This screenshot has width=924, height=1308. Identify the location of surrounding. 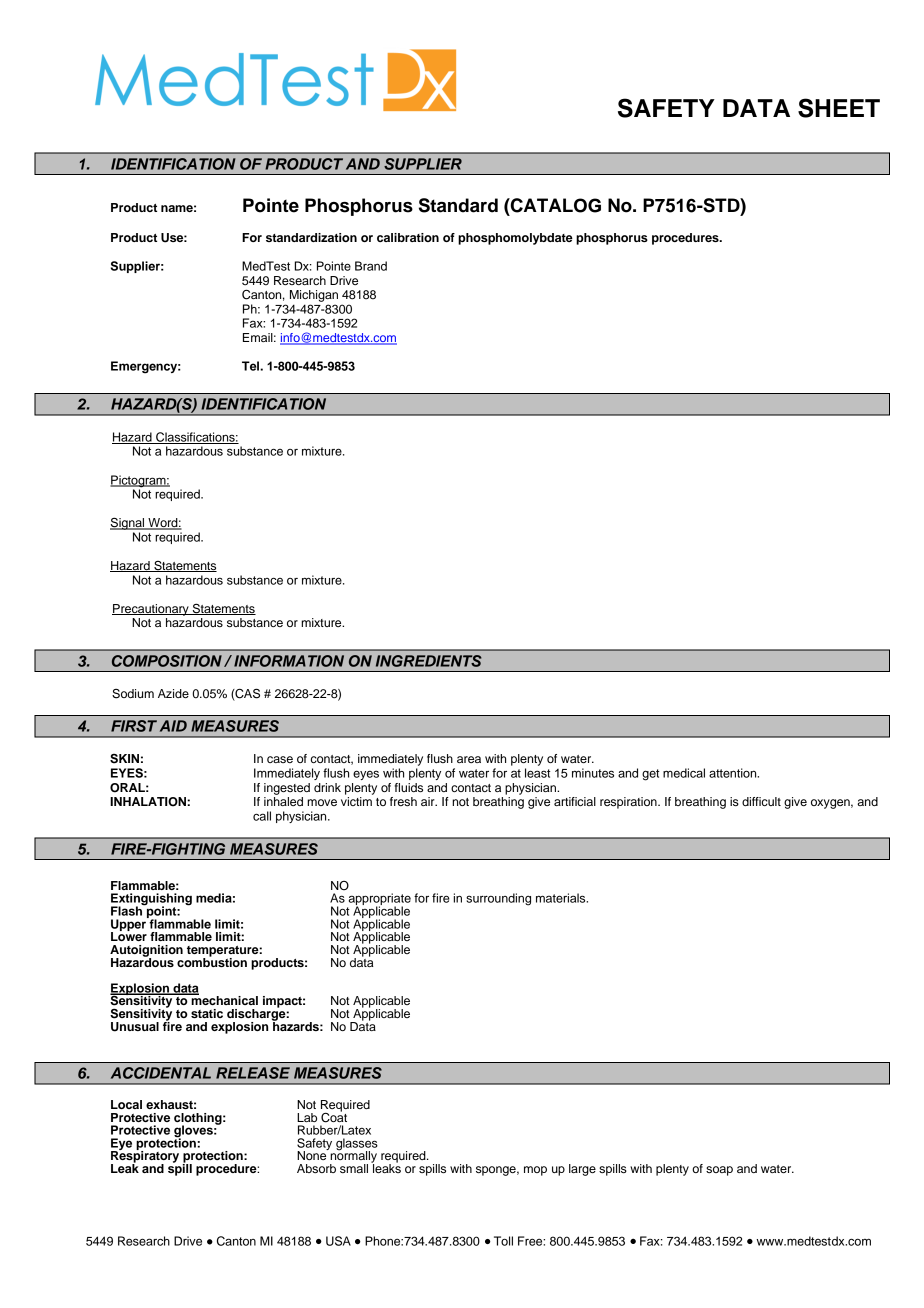
(498, 899).
